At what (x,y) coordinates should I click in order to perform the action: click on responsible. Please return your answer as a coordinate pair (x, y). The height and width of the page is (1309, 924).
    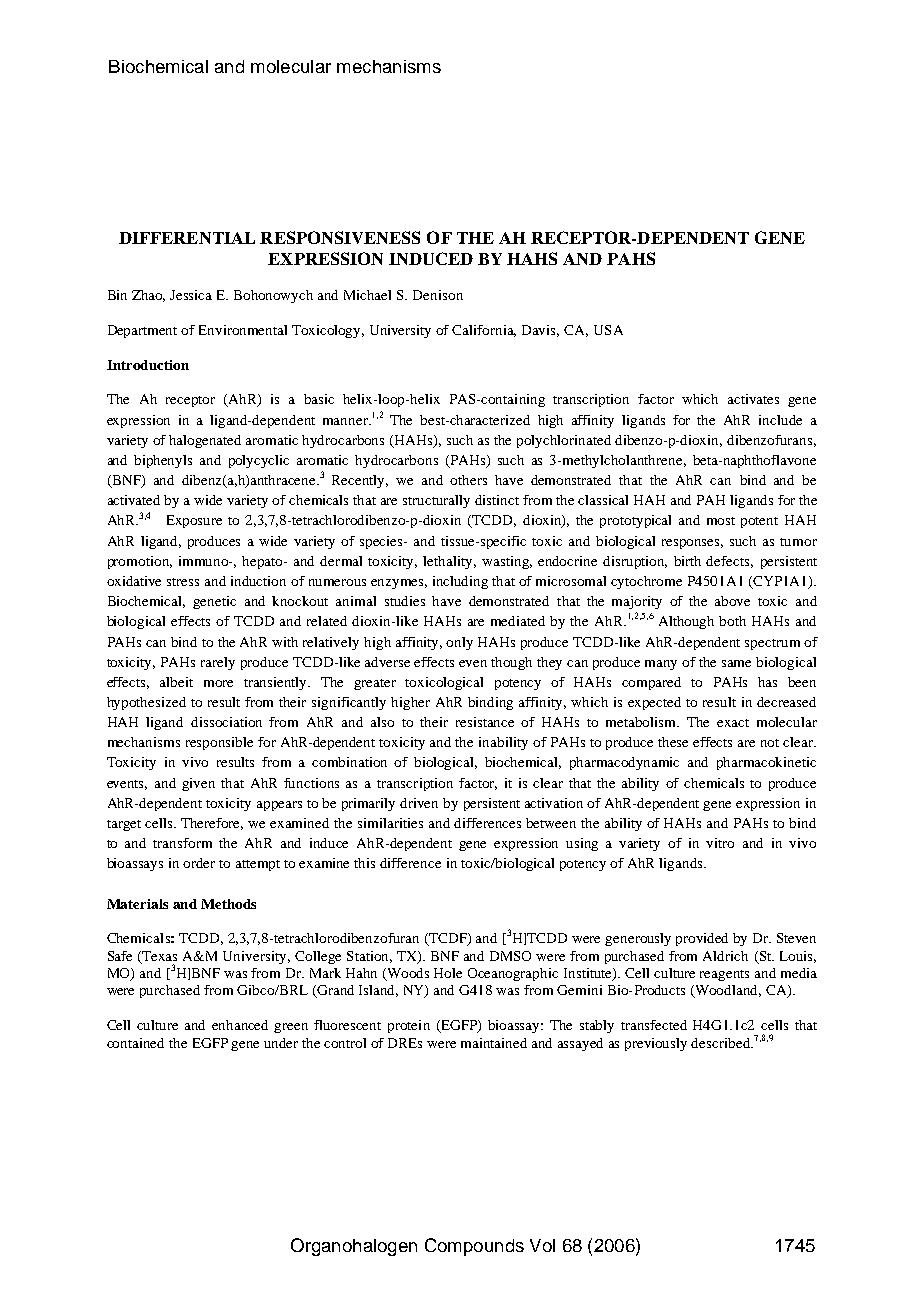
    Looking at the image, I should click on (219, 743).
